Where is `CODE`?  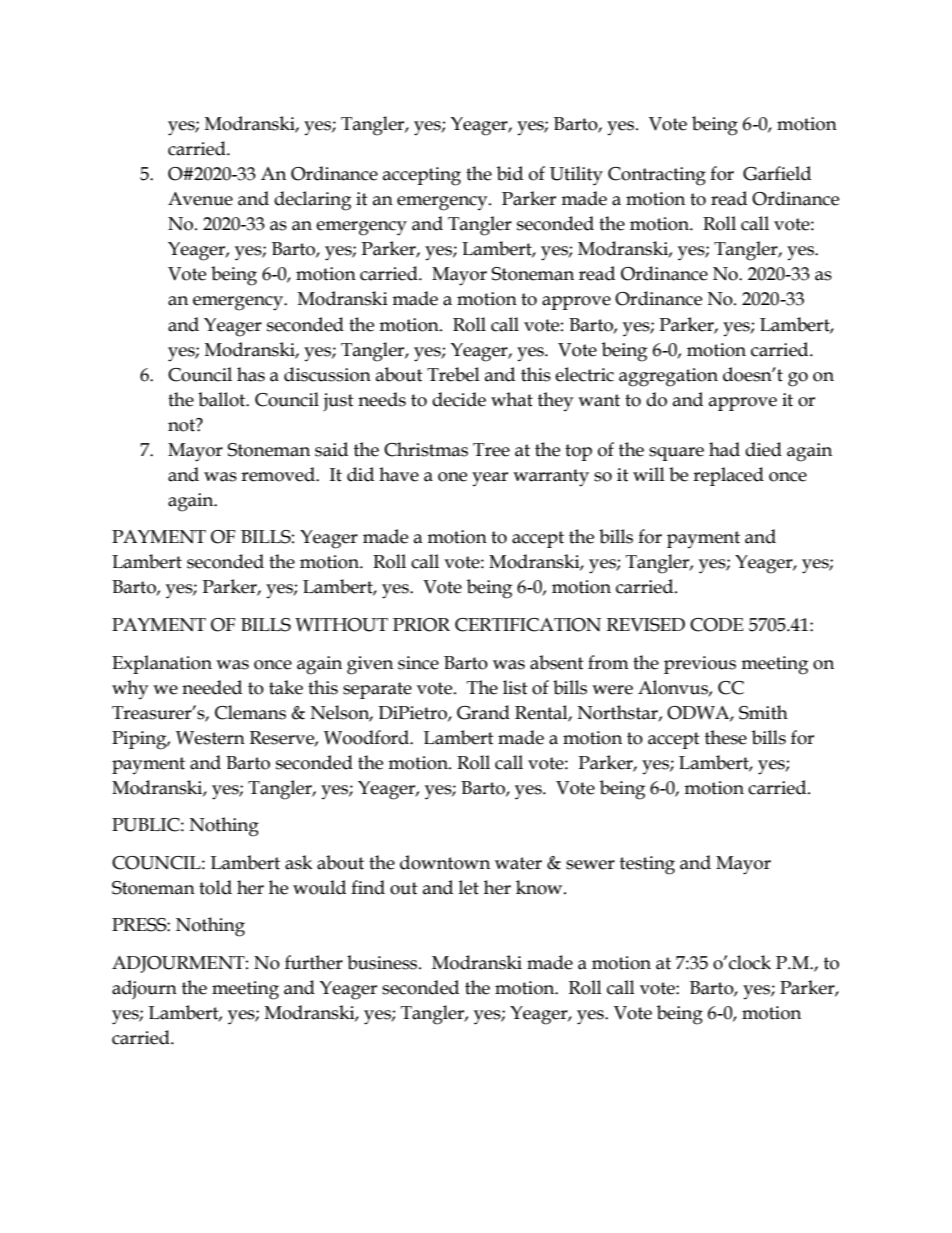
CODE is located at coordinates (716, 625).
